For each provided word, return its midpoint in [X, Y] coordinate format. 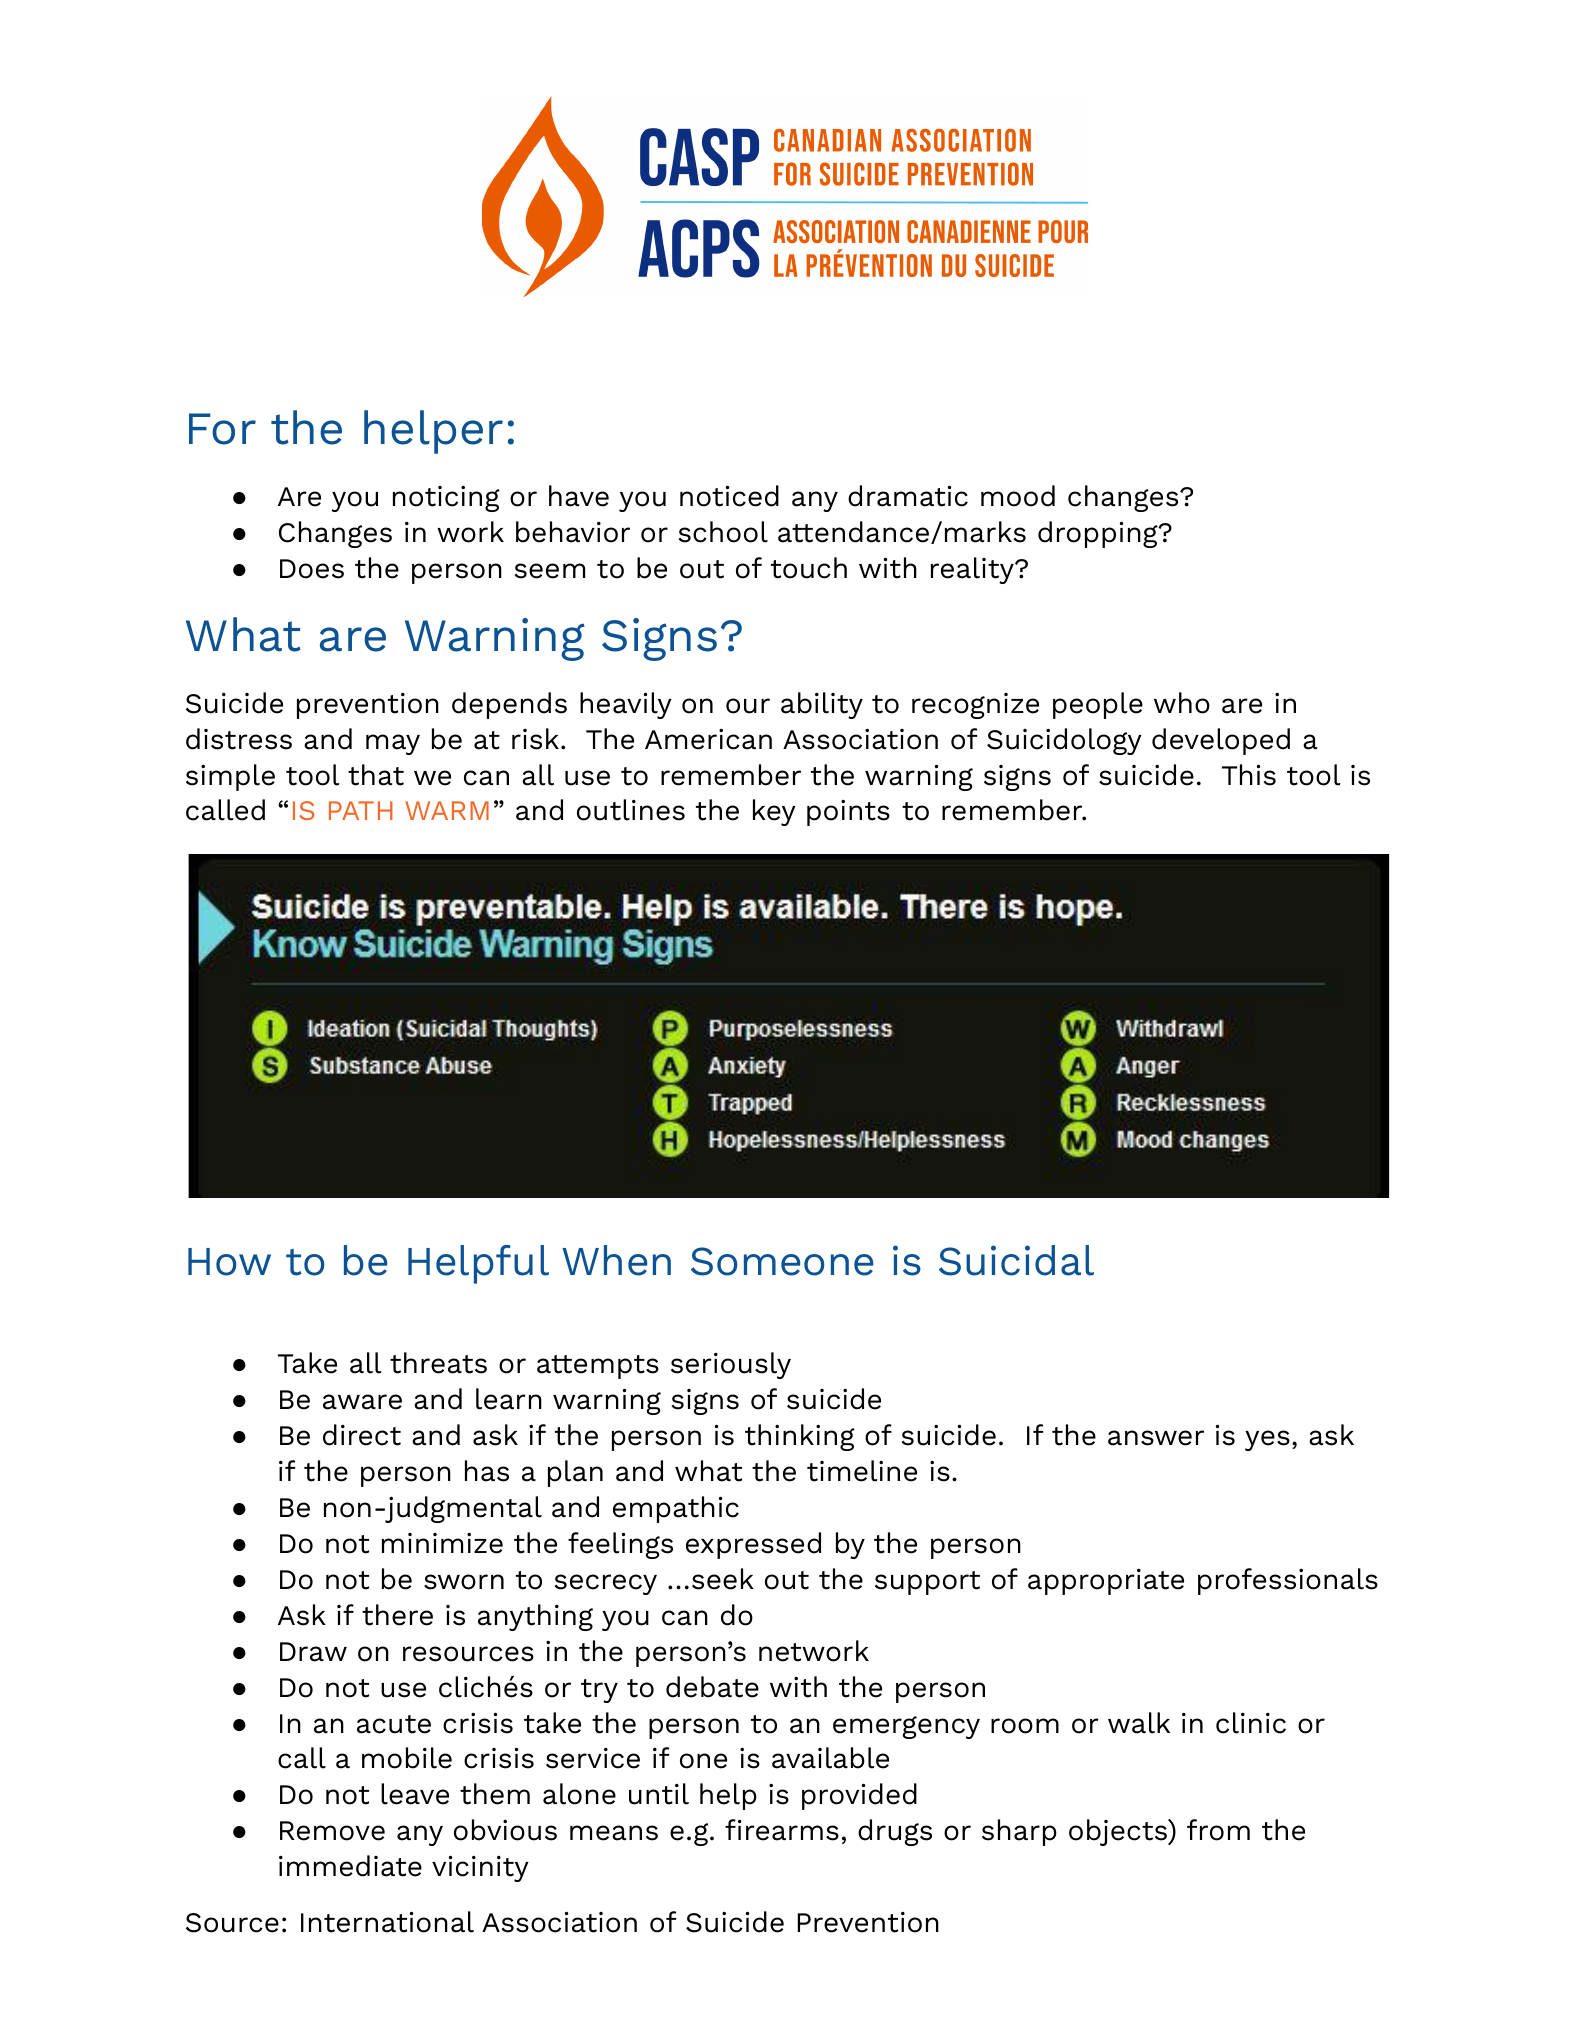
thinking [800, 1437]
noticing [446, 499]
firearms [782, 1830]
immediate [350, 1866]
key [774, 812]
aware [362, 1402]
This [1249, 775]
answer [1156, 1438]
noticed [729, 496]
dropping [1099, 534]
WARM [447, 810]
